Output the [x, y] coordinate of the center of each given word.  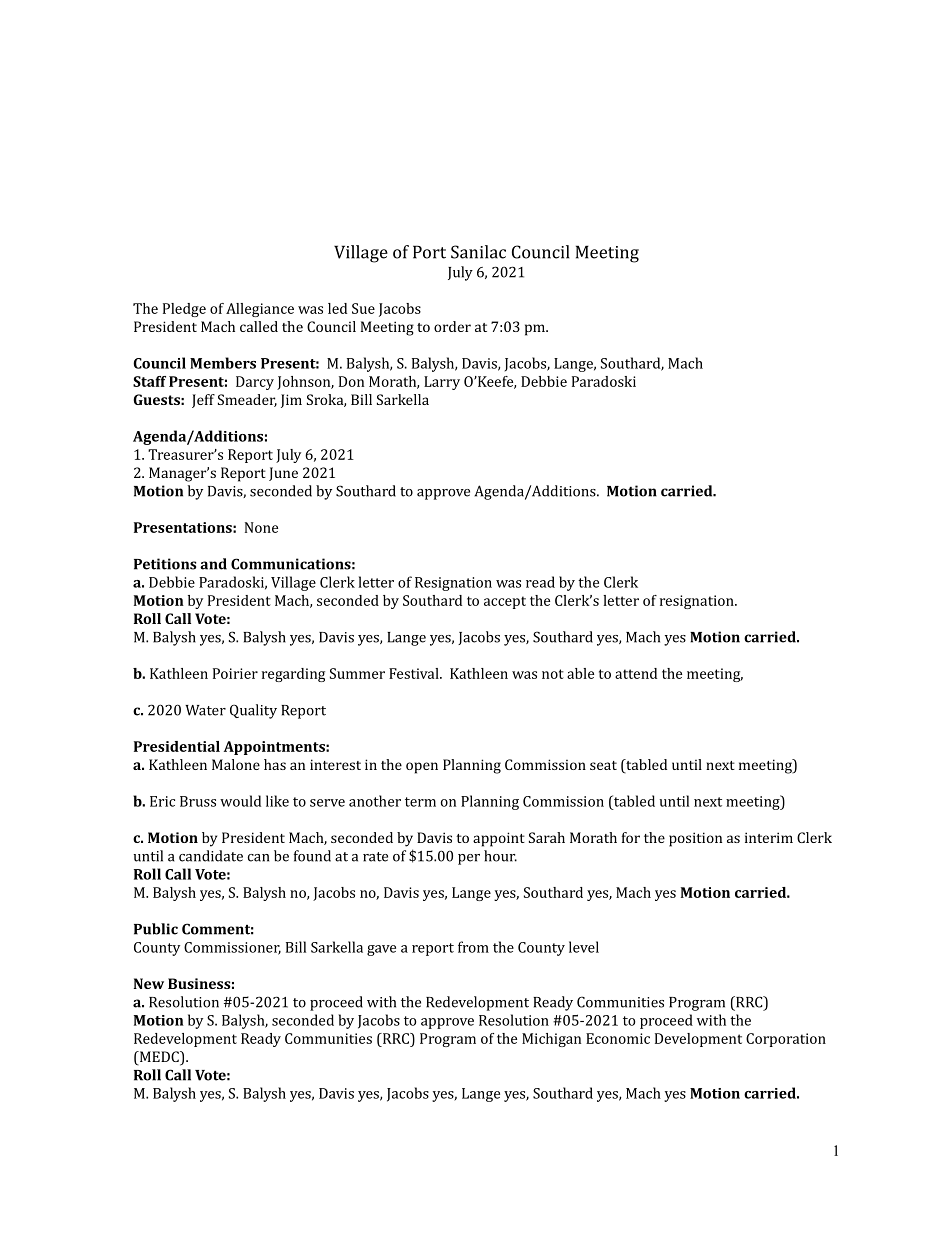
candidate [211, 856]
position [695, 839]
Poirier [235, 673]
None [261, 527]
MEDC [159, 1058]
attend [636, 673]
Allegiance [260, 310]
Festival [415, 673]
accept [505, 602]
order [452, 326]
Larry [442, 383]
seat [603, 765]
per [469, 859]
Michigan [551, 1040]
